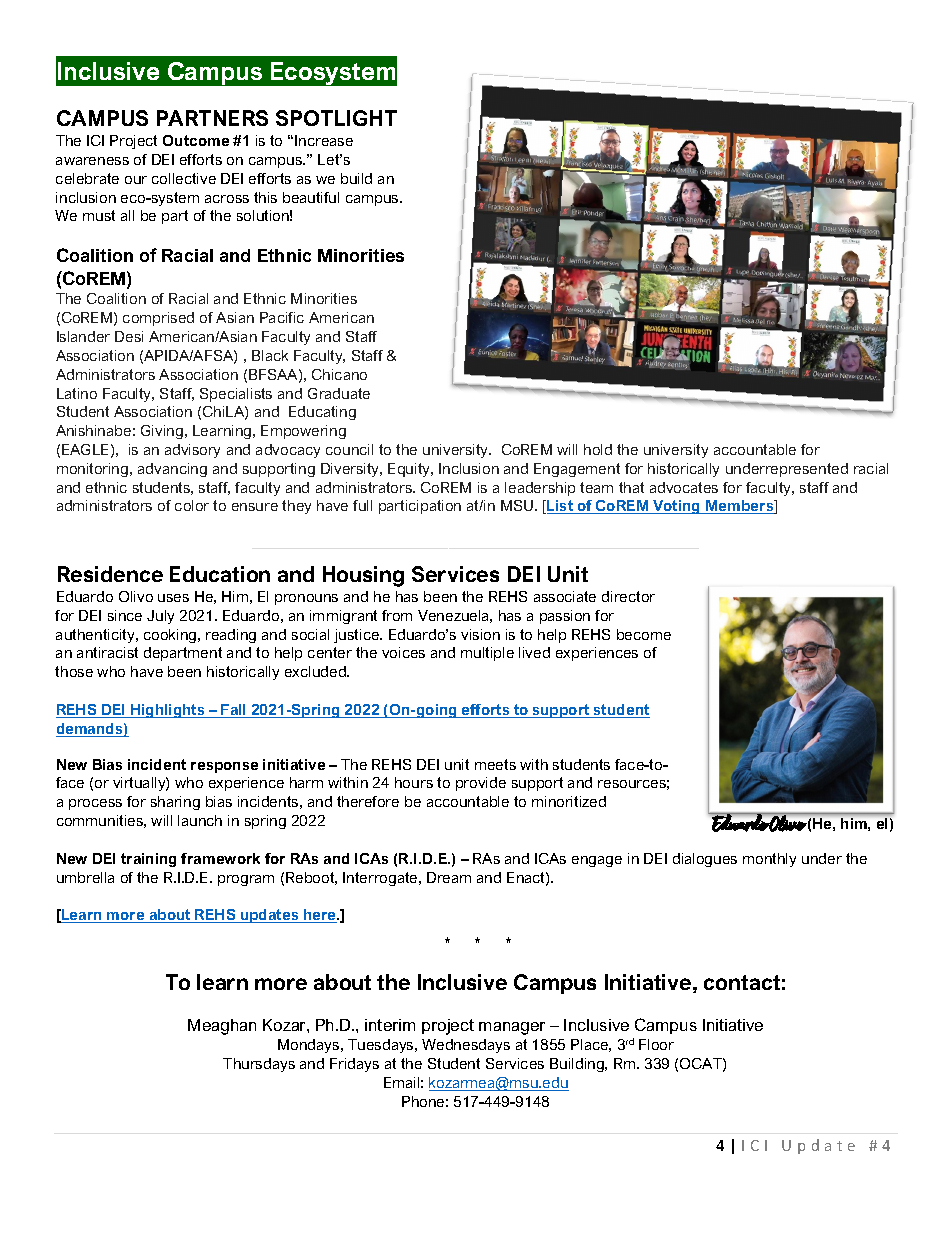  I want to click on become, so click(644, 634).
